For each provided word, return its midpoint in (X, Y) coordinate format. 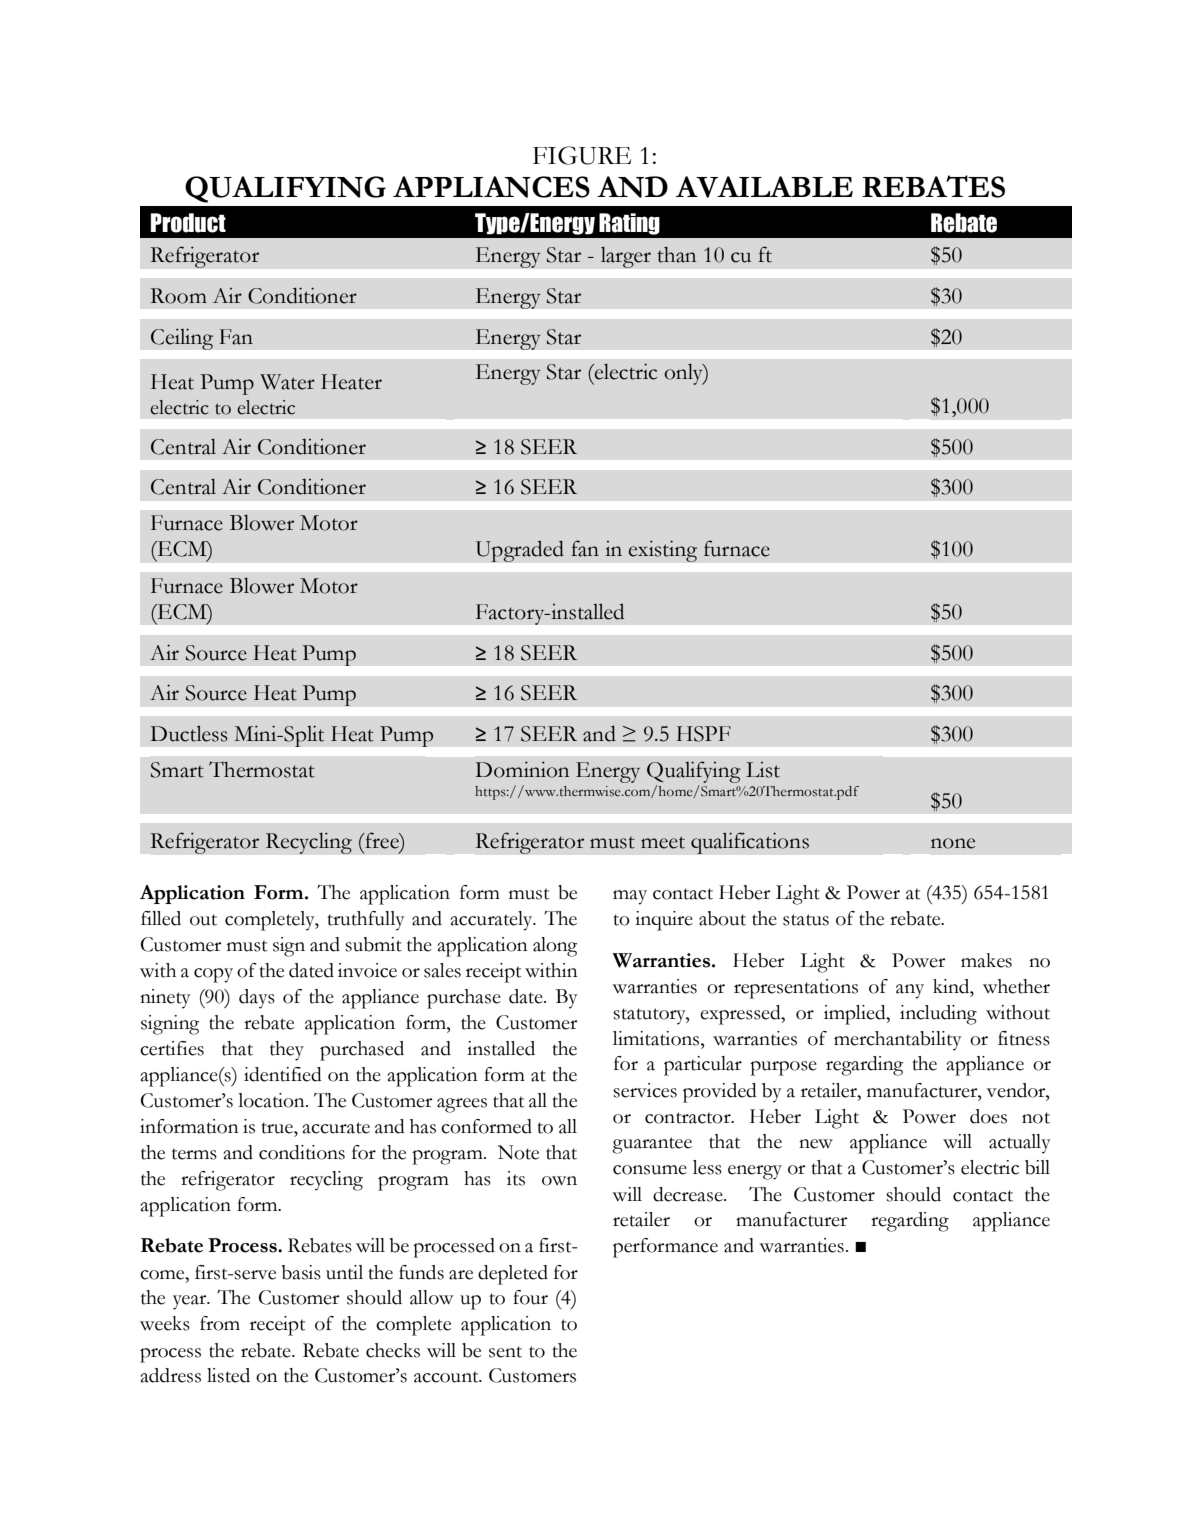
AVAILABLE (764, 187)
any (910, 991)
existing (662, 551)
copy (213, 975)
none (953, 843)
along (555, 947)
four (530, 1297)
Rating (629, 224)
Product (188, 223)
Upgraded (519, 551)
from (220, 1323)
